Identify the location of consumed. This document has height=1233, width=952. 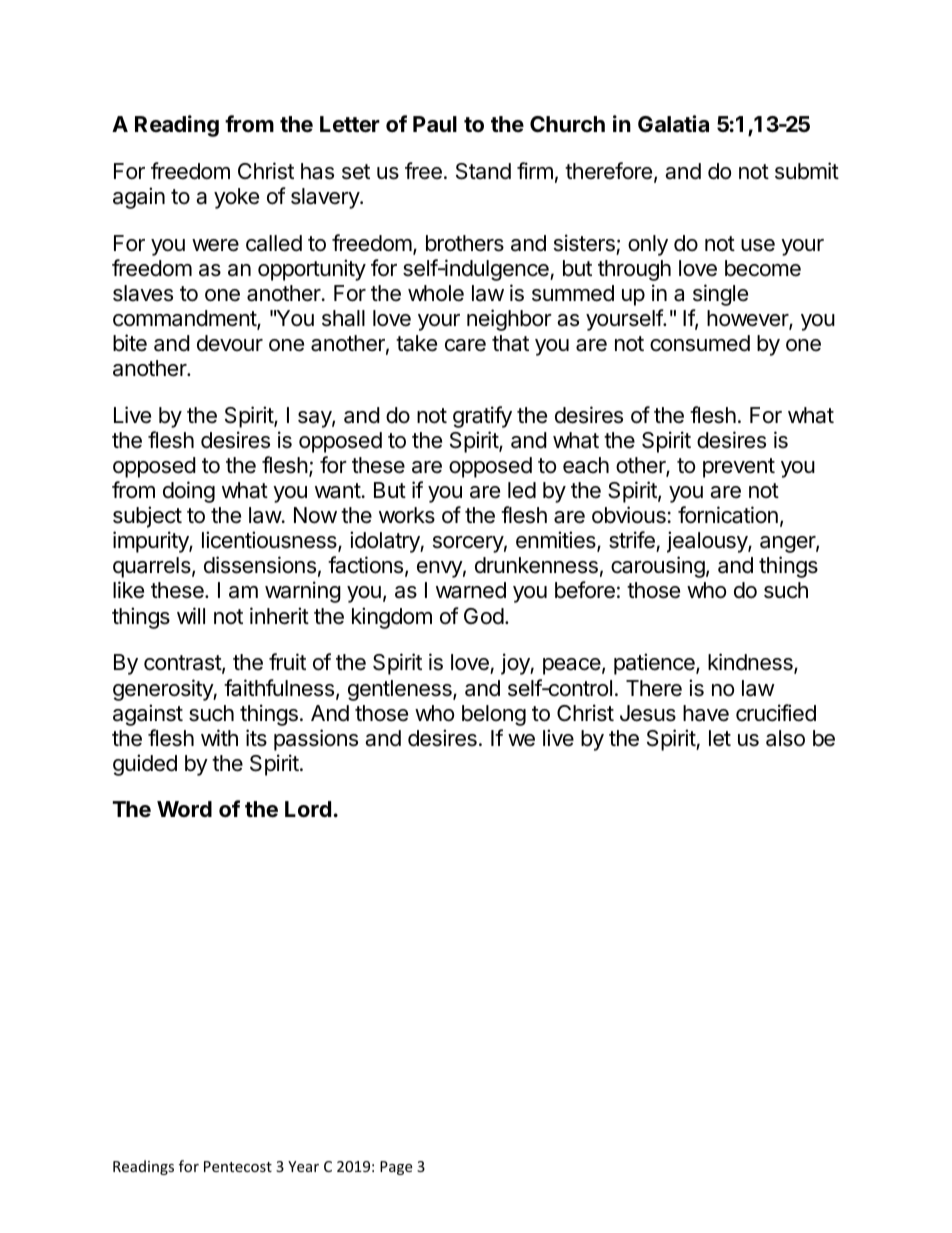
(700, 343).
